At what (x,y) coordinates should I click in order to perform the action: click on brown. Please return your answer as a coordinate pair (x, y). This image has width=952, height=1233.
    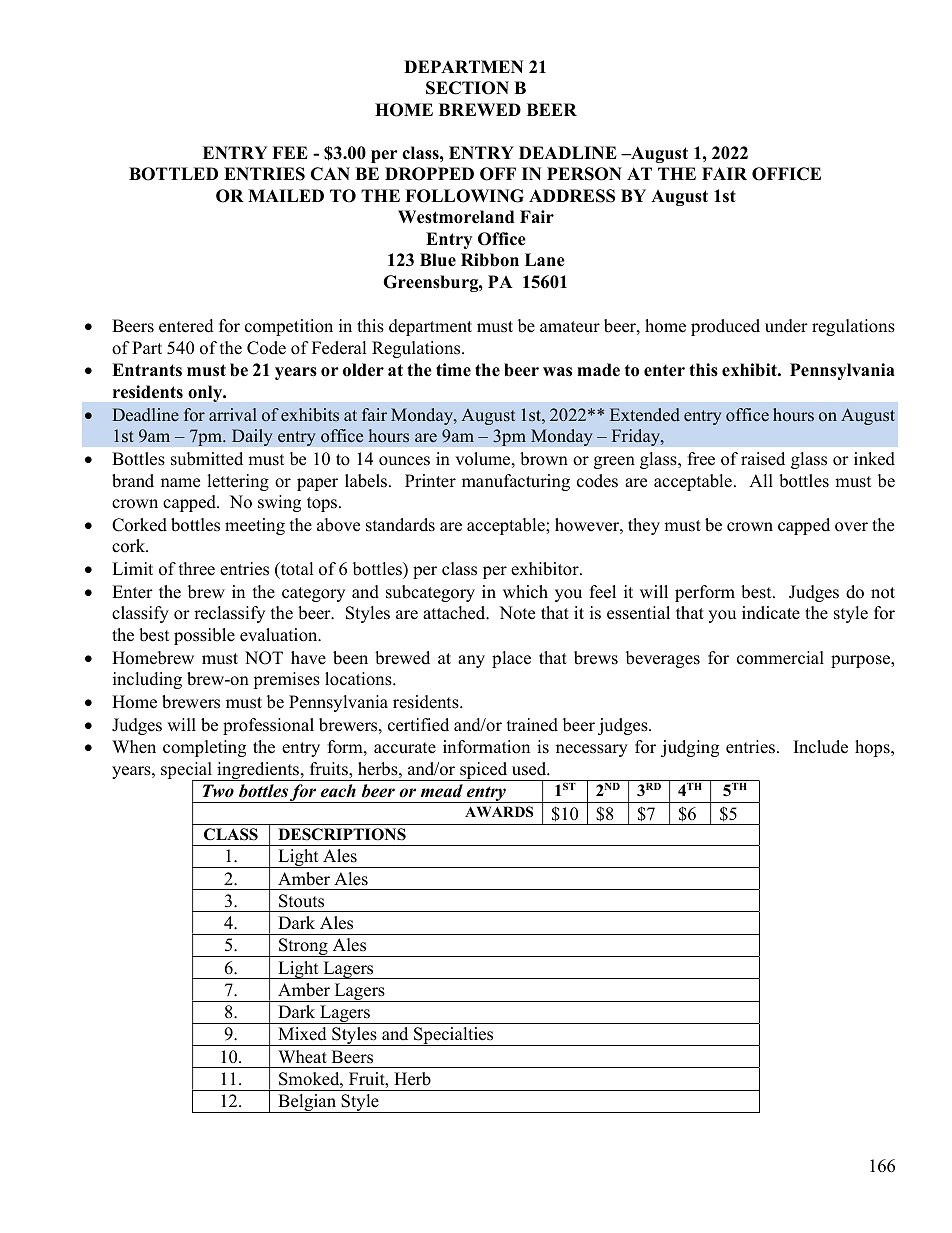
    Looking at the image, I should click on (544, 459).
